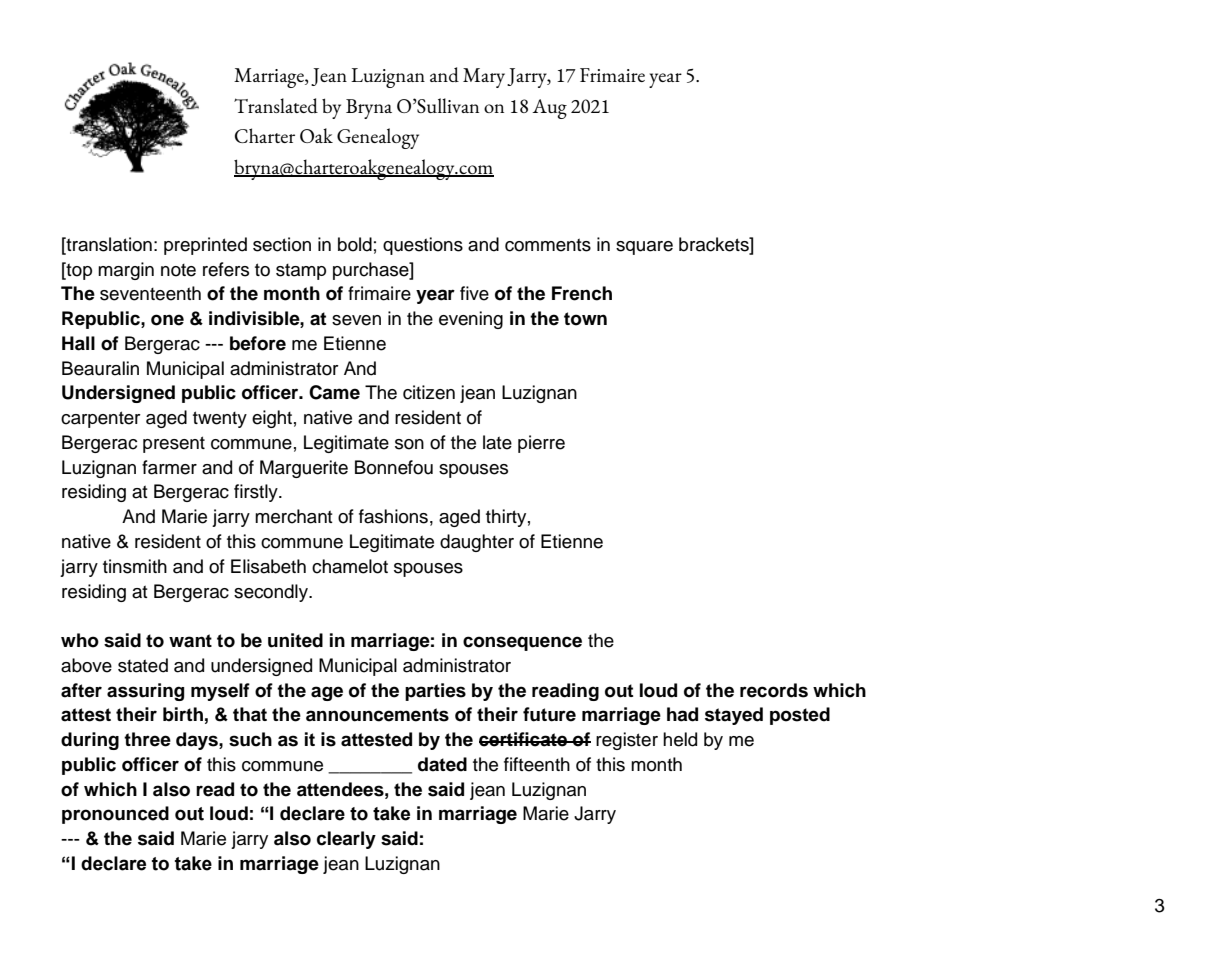  What do you see at coordinates (541, 444) in the page?
I see `pierre` at bounding box center [541, 444].
